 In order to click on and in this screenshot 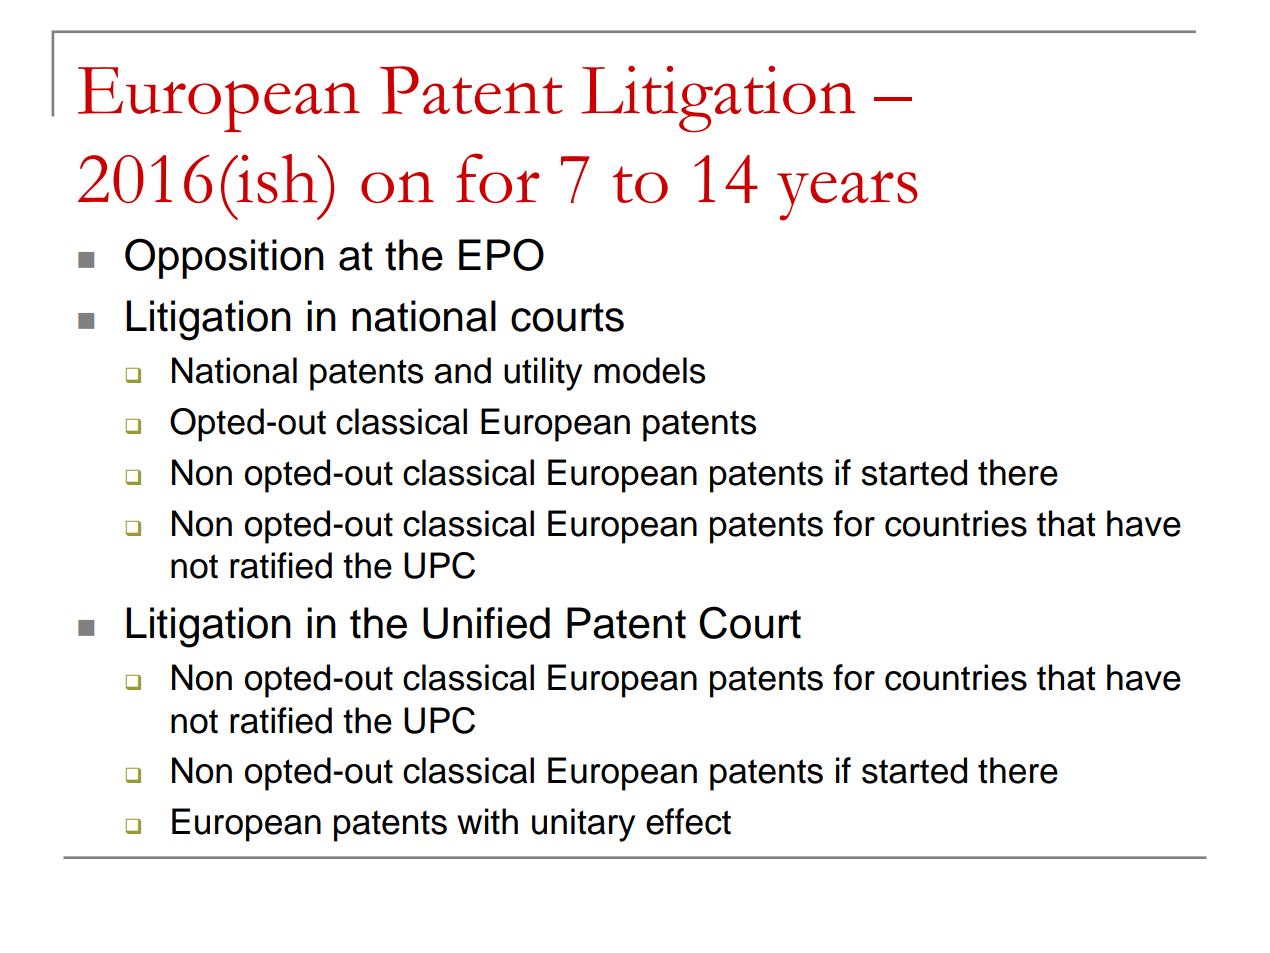, I will do `click(463, 370)`.
